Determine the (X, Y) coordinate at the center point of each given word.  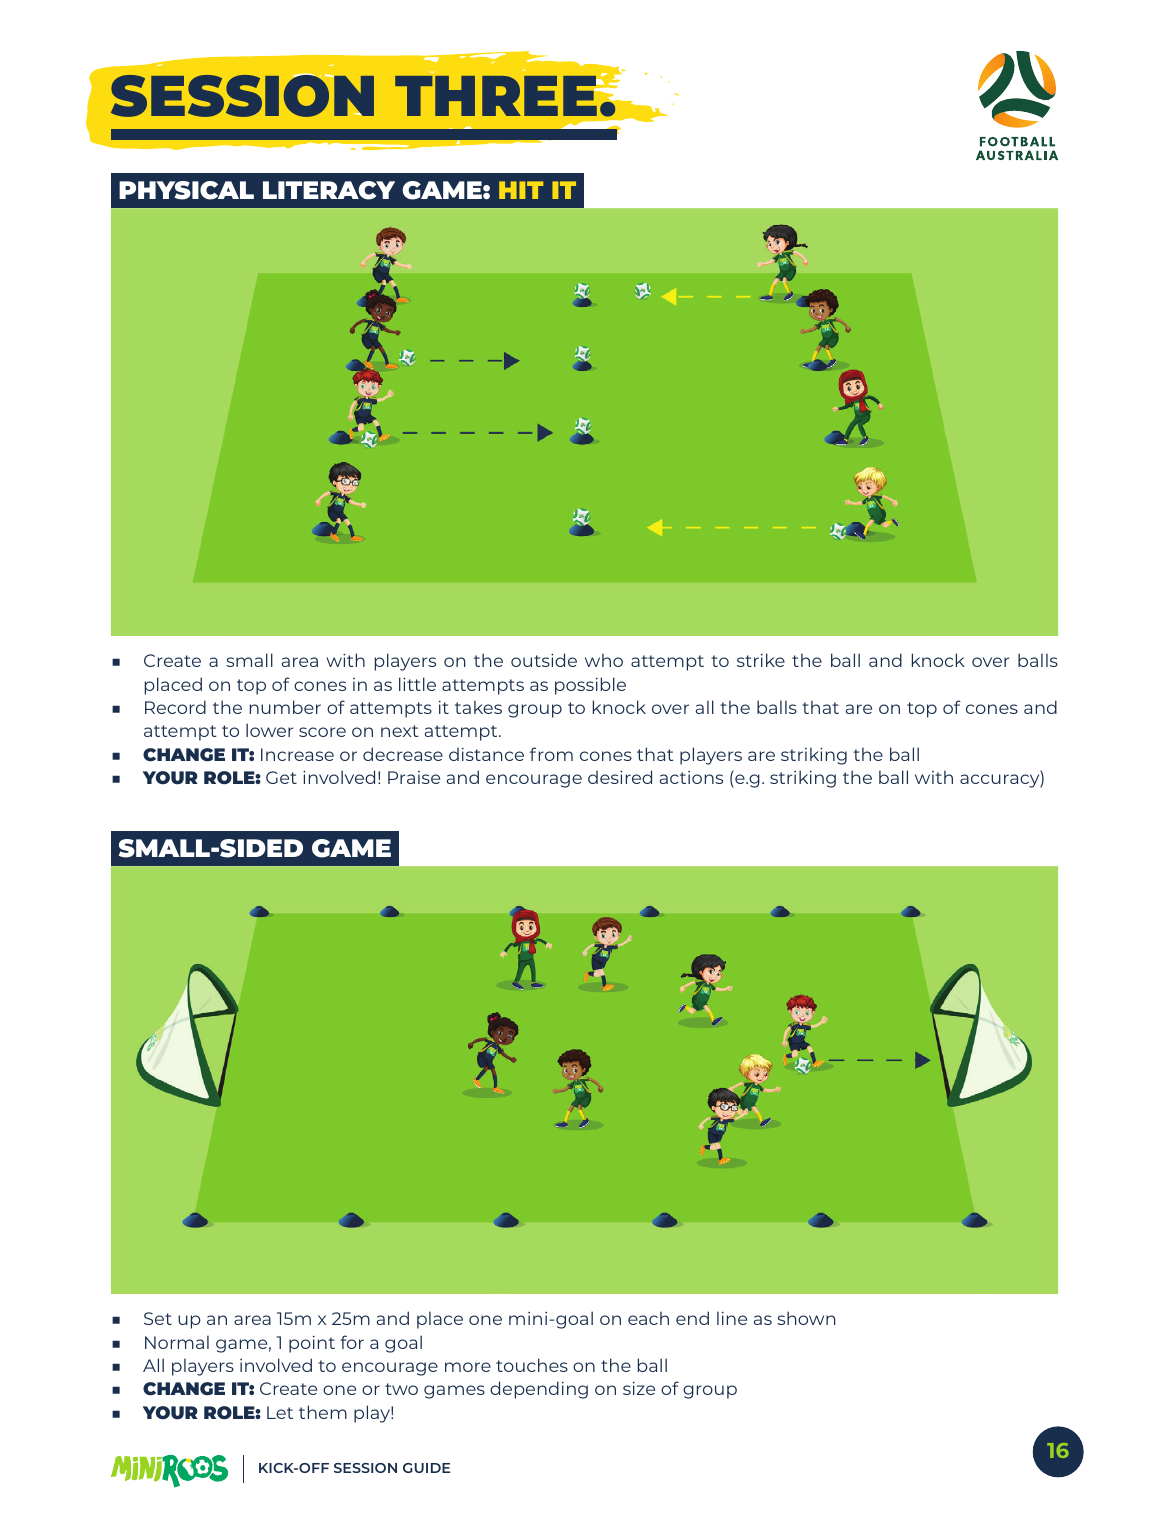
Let (280, 1412)
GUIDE (426, 1468)
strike (761, 660)
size (639, 1388)
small (249, 660)
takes (478, 707)
